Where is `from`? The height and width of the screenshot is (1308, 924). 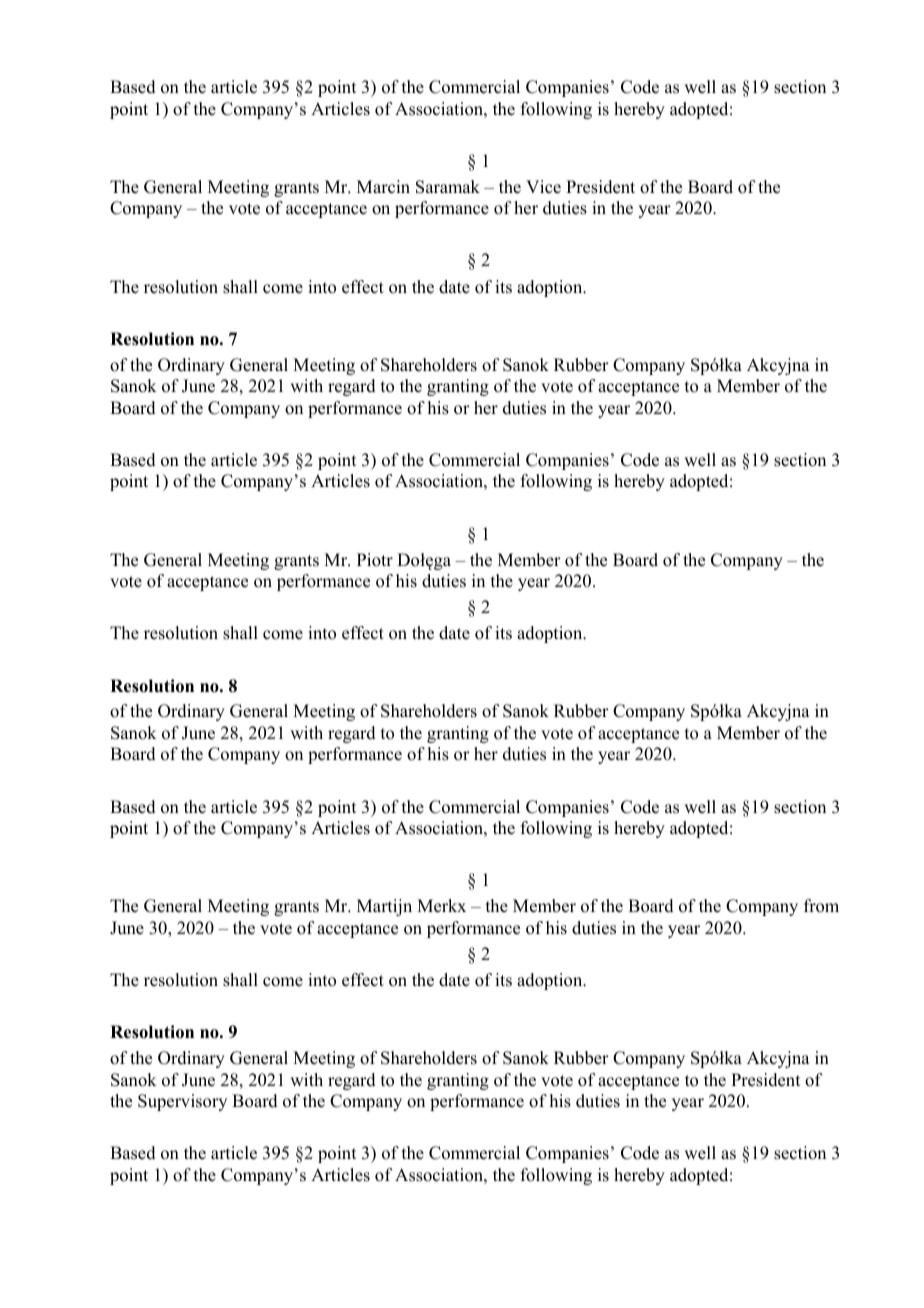
from is located at coordinates (821, 906).
